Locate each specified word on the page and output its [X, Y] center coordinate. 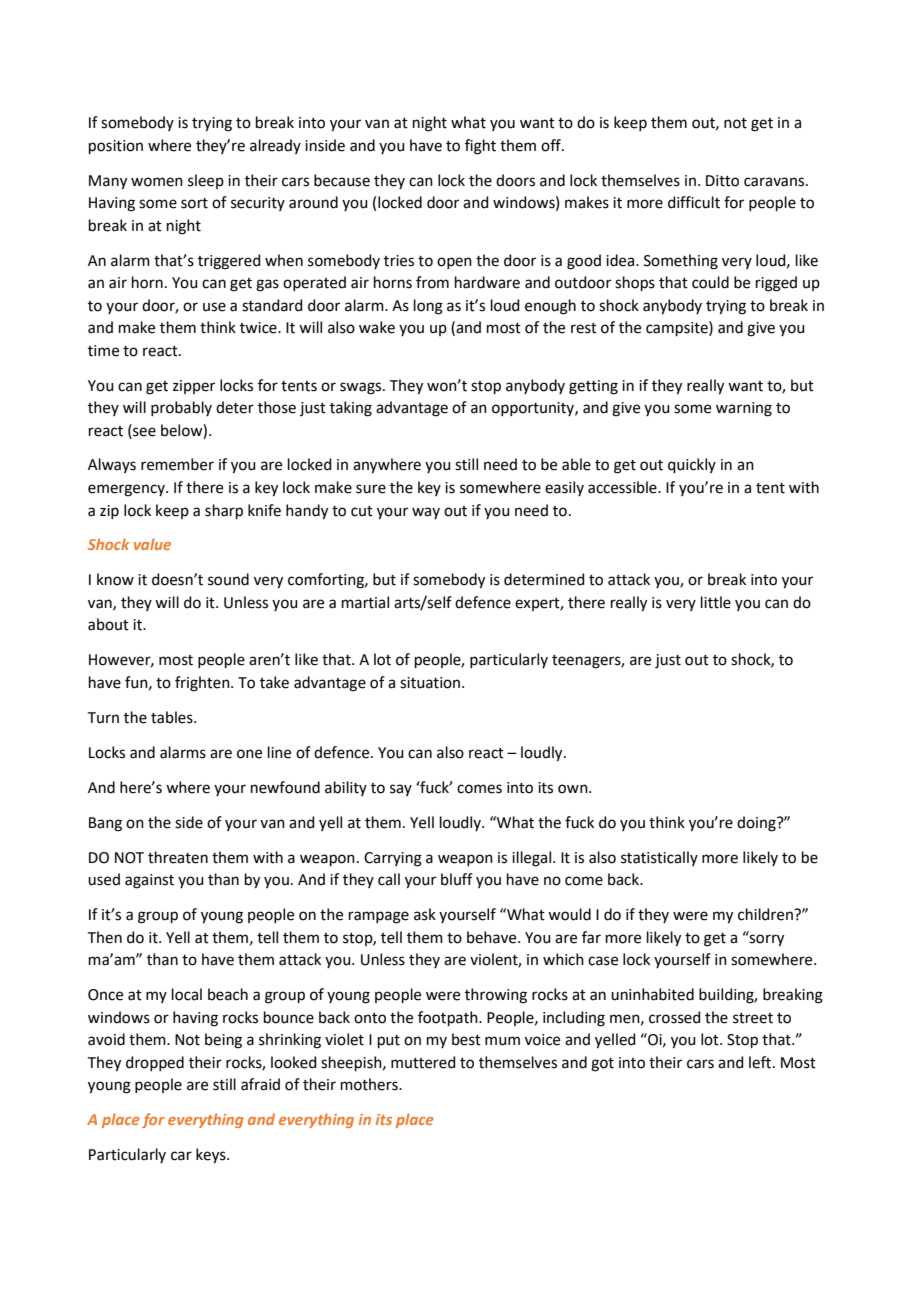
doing [757, 824]
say [401, 790]
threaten [178, 857]
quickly [692, 465]
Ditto [722, 181]
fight [480, 147]
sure [371, 489]
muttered [423, 1062]
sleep [206, 181]
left [761, 1062]
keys [212, 1156]
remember [177, 464]
